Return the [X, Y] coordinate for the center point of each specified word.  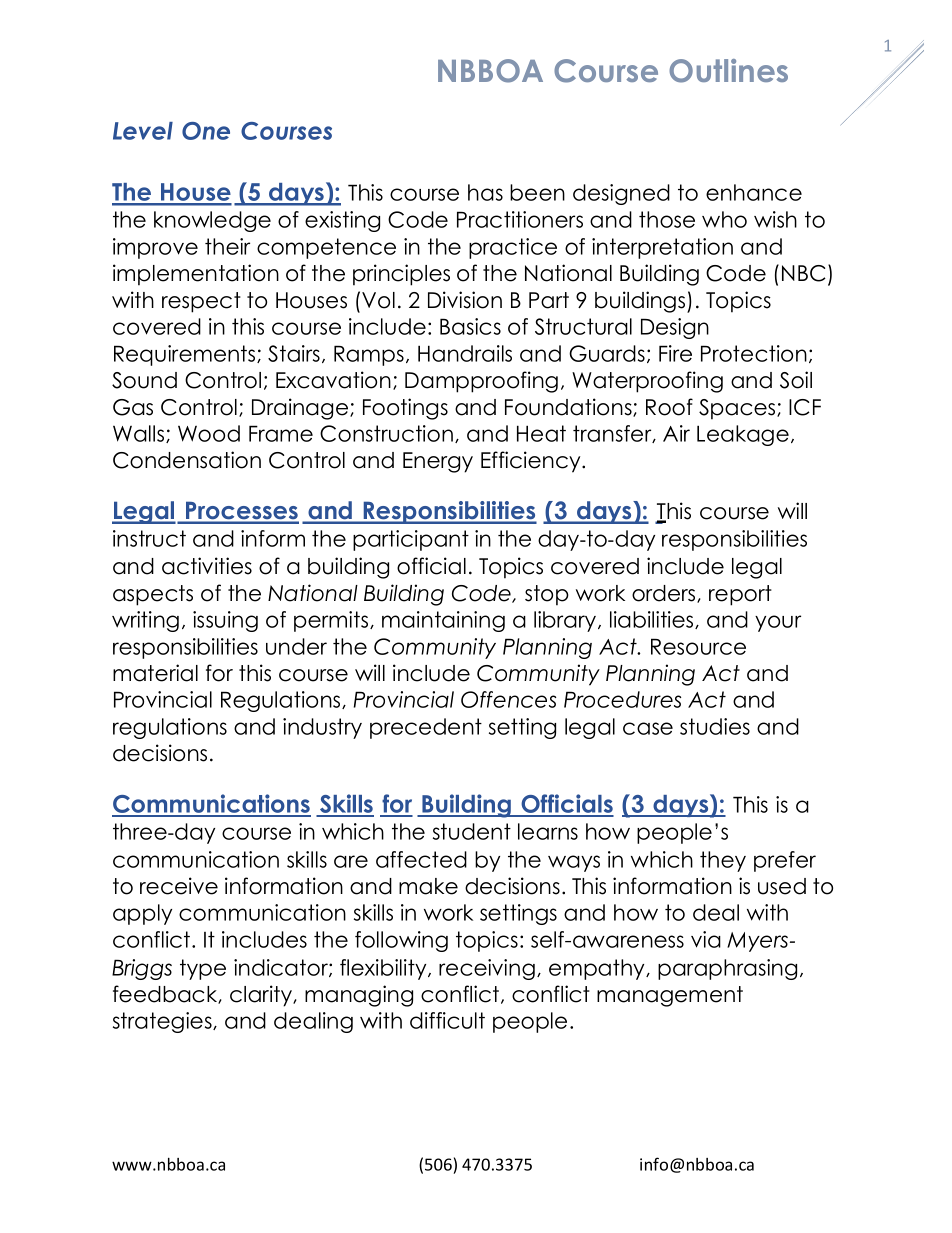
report [740, 595]
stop [547, 595]
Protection [754, 353]
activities [207, 566]
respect [201, 302]
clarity [262, 996]
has [485, 192]
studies [715, 726]
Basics [470, 326]
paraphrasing [727, 969]
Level [143, 131]
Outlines [728, 71]
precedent [426, 728]
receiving [487, 969]
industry [322, 728]
